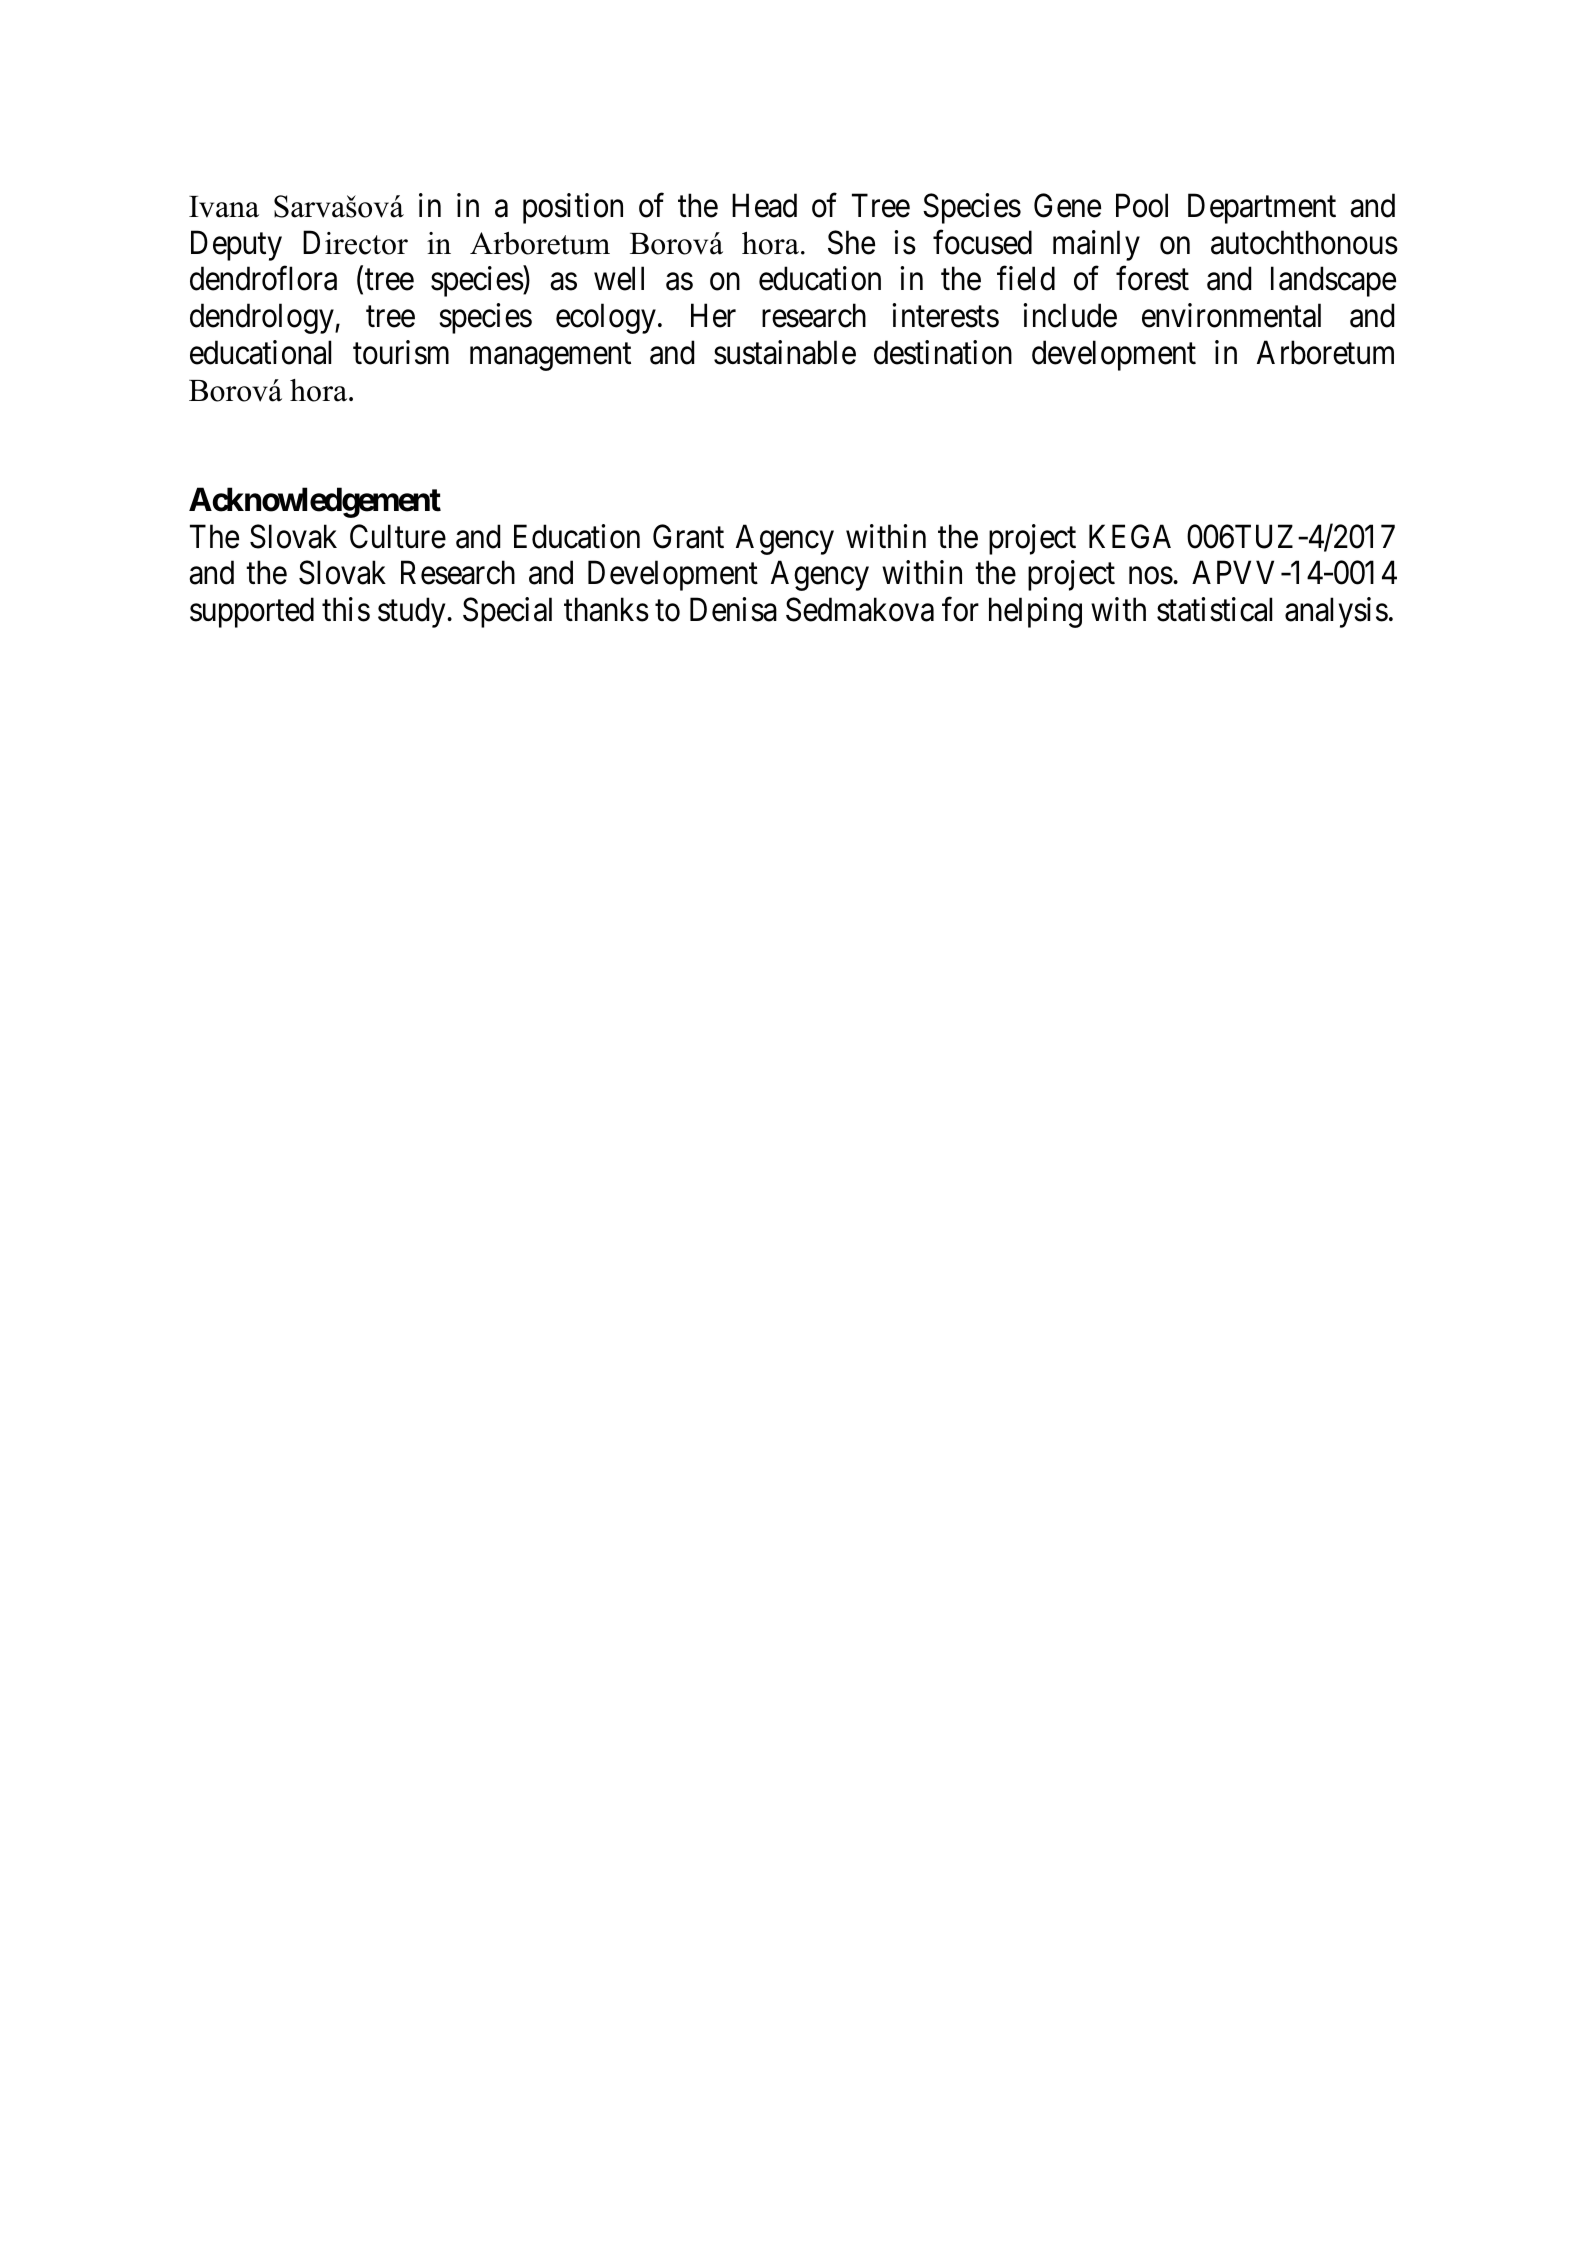 This screenshot has height=2242, width=1585. Describe the element at coordinates (1035, 612) in the screenshot. I see `helping` at that location.
